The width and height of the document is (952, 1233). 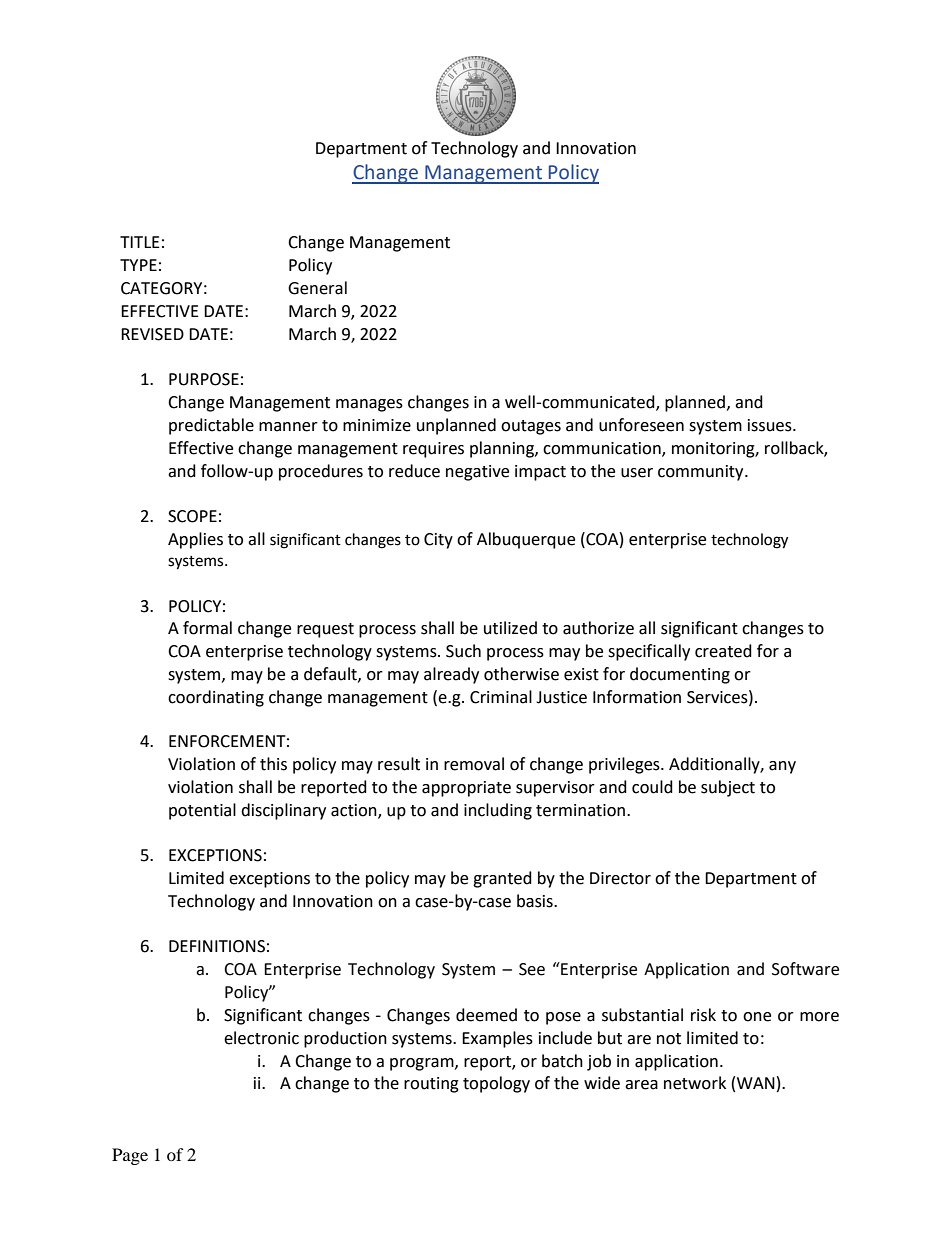 I want to click on General, so click(x=317, y=288).
